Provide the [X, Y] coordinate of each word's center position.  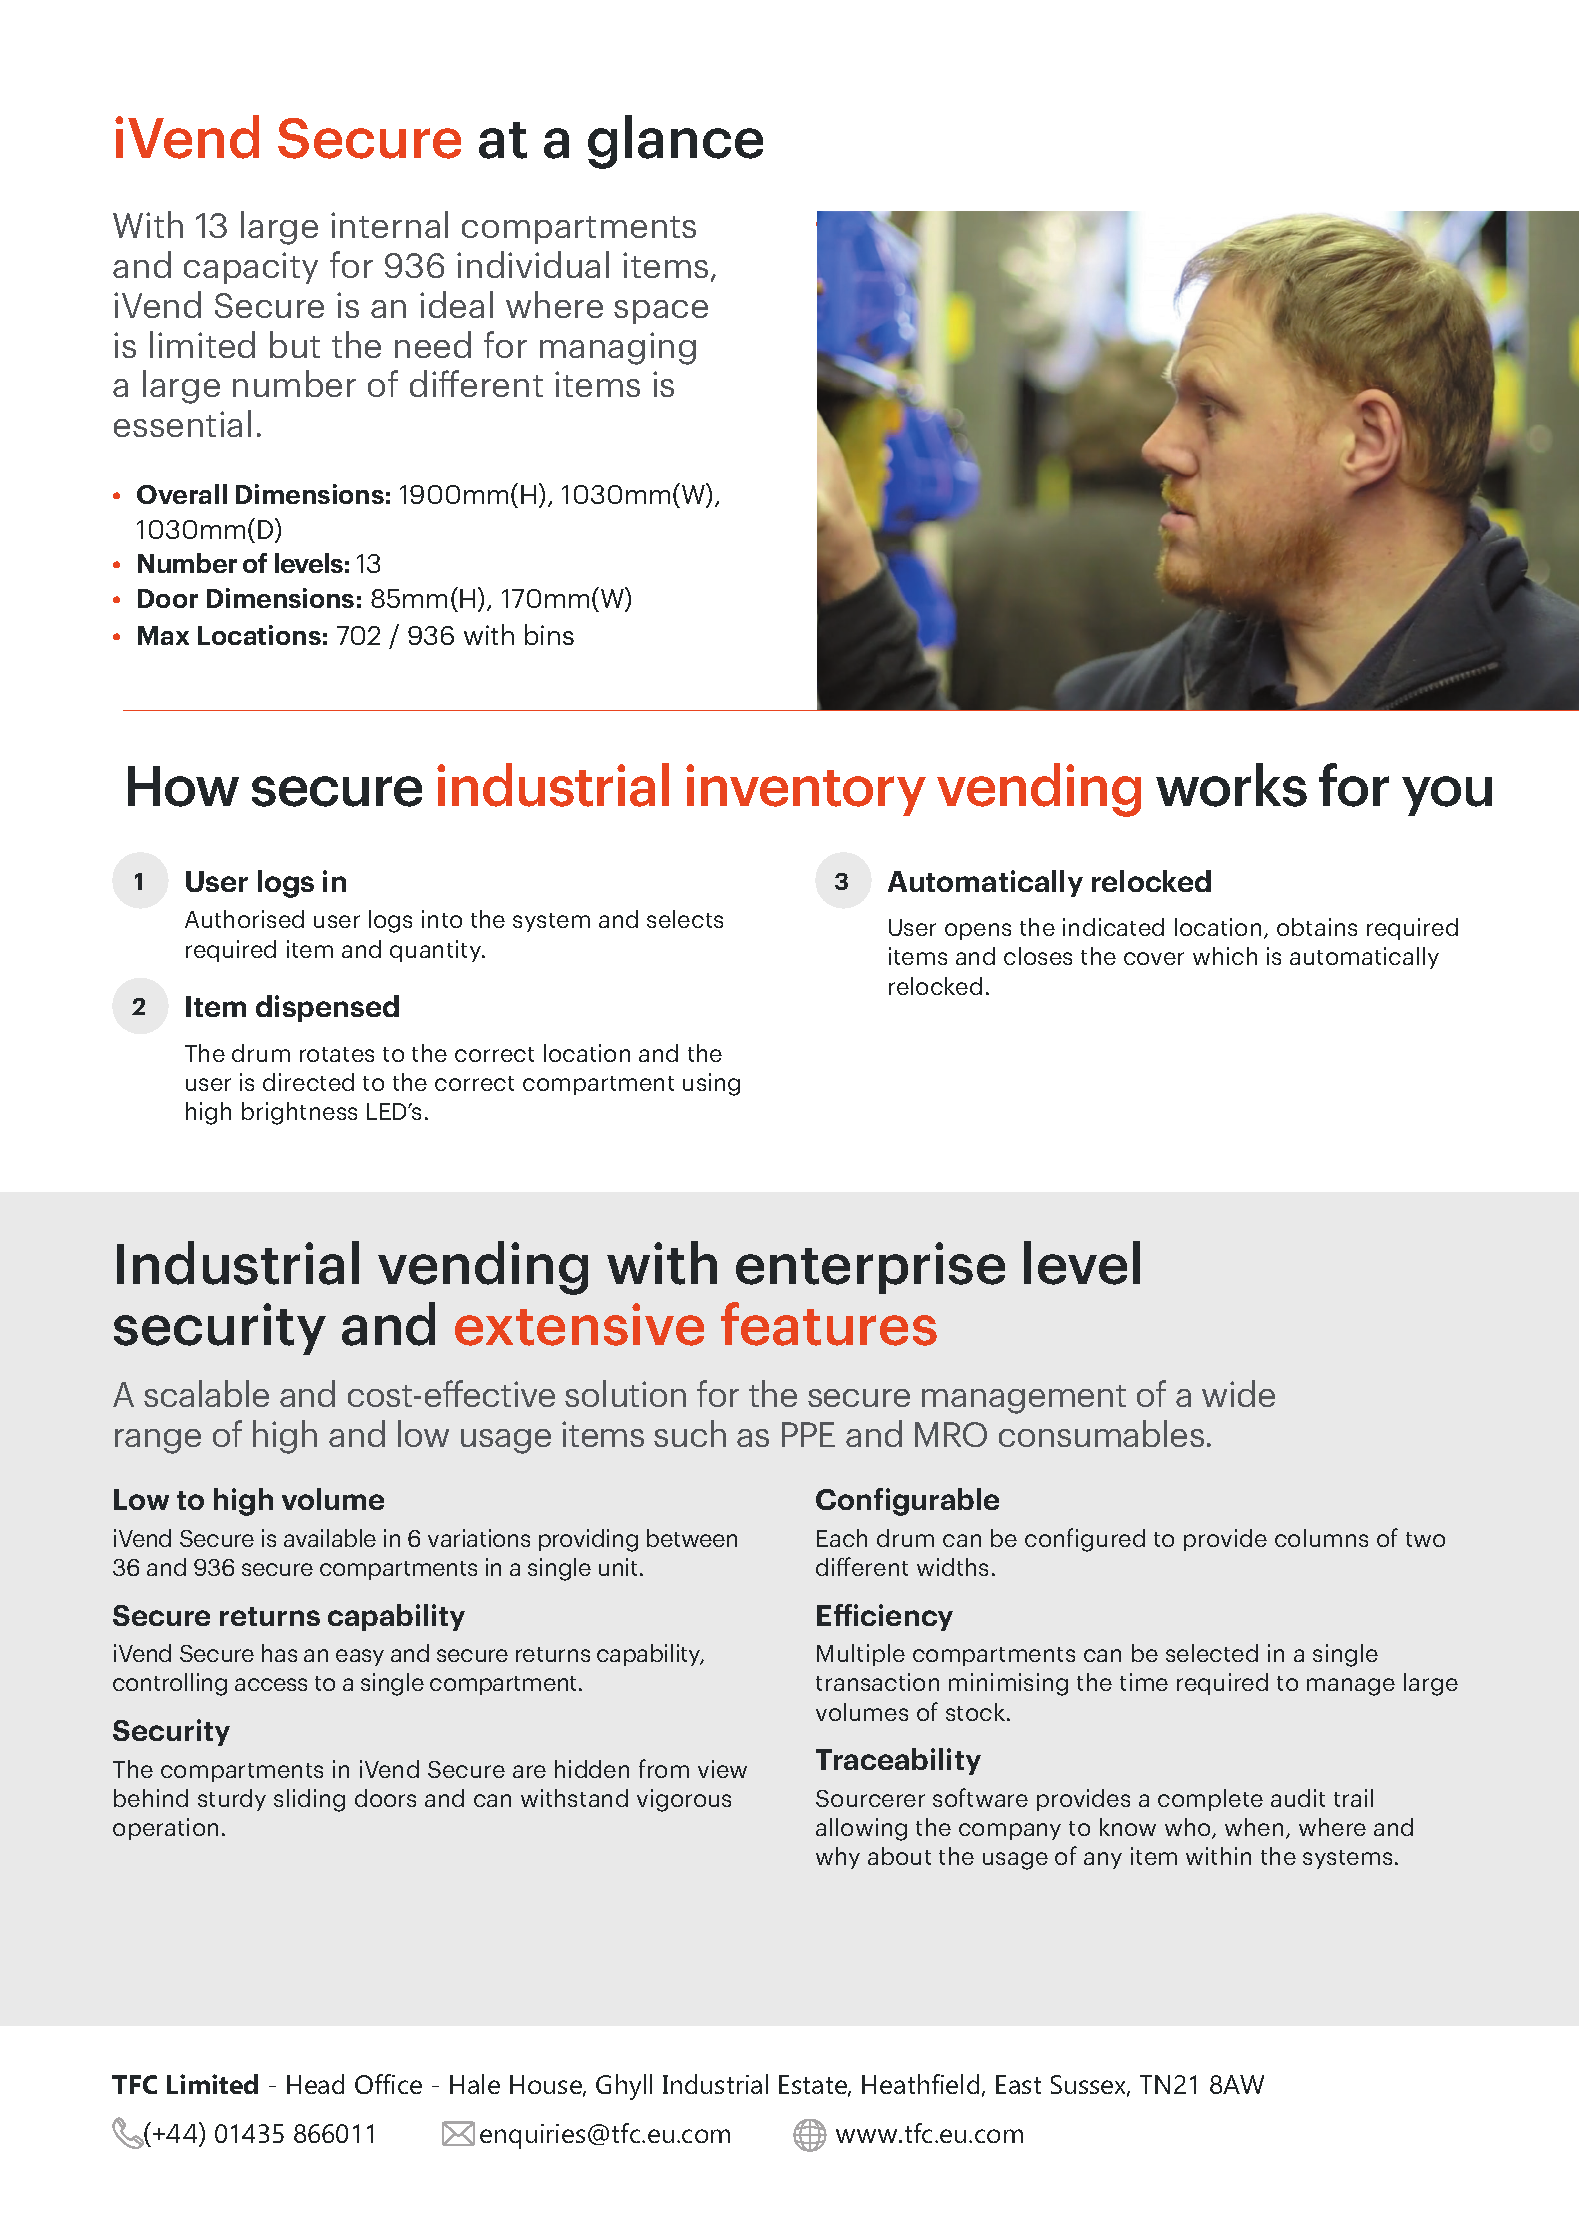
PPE [808, 1434]
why [838, 1858]
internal [389, 224]
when [1254, 1827]
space [661, 312]
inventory [806, 790]
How [183, 786]
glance [675, 142]
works [1231, 785]
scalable [206, 1393]
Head [315, 2084]
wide [1238, 1393]
